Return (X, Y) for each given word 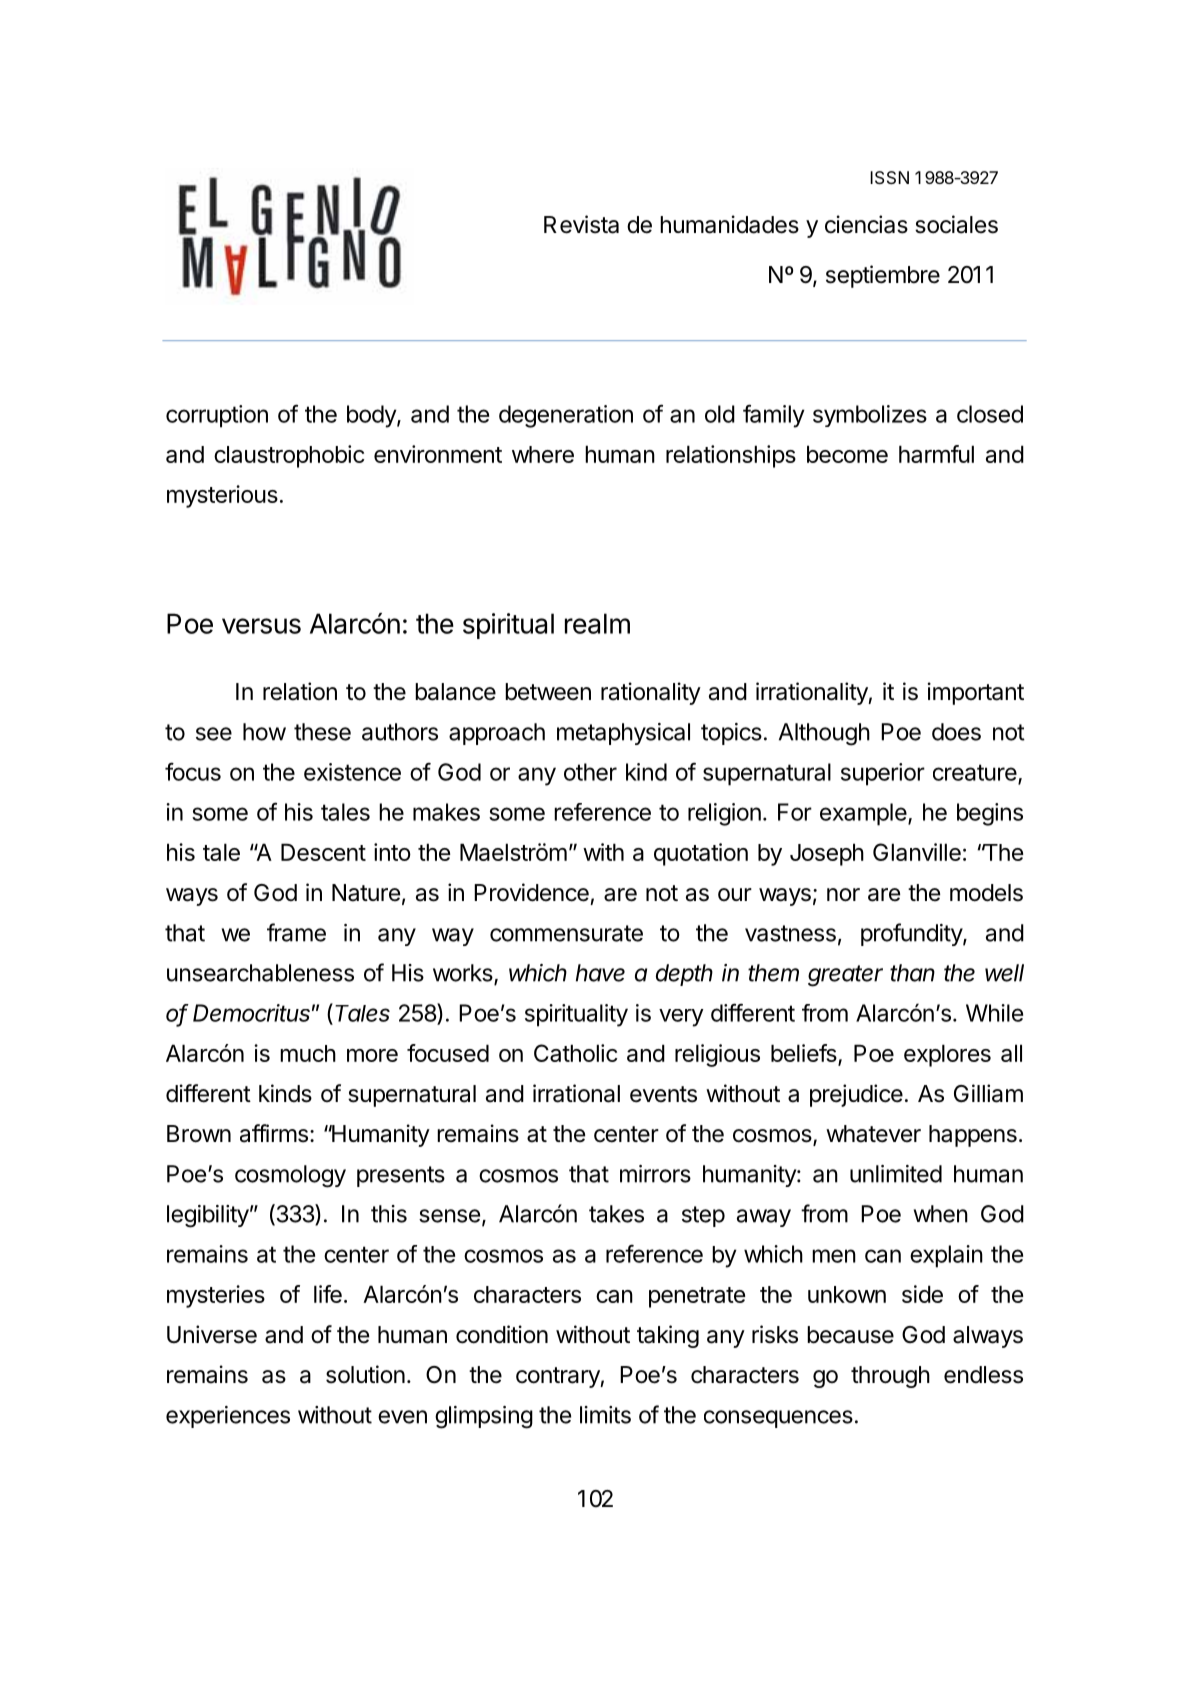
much (308, 1053)
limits (605, 1415)
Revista (581, 224)
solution (365, 1374)
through (890, 1377)
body (372, 416)
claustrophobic (289, 456)
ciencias (866, 224)
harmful (936, 454)
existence (352, 772)
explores (947, 1055)
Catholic (575, 1053)
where (543, 454)
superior (883, 774)
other (590, 772)
